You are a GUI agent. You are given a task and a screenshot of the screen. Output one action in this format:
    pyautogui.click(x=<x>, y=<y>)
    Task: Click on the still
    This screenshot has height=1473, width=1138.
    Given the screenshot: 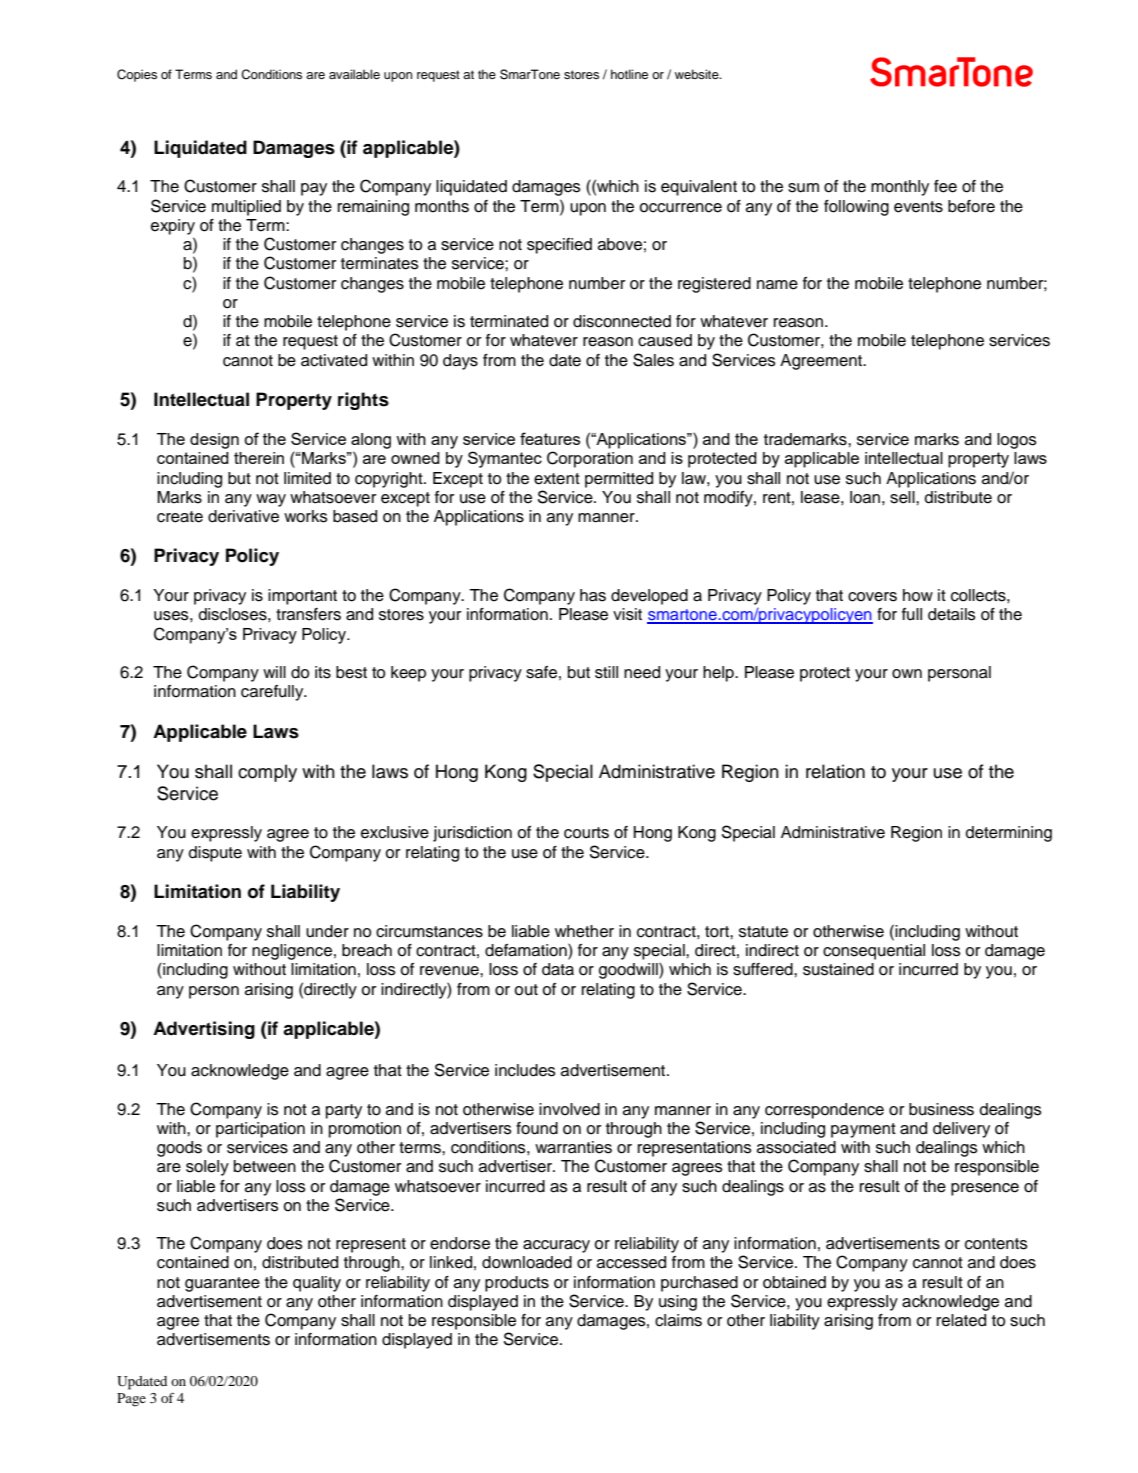 What is the action you would take?
    pyautogui.click(x=606, y=672)
